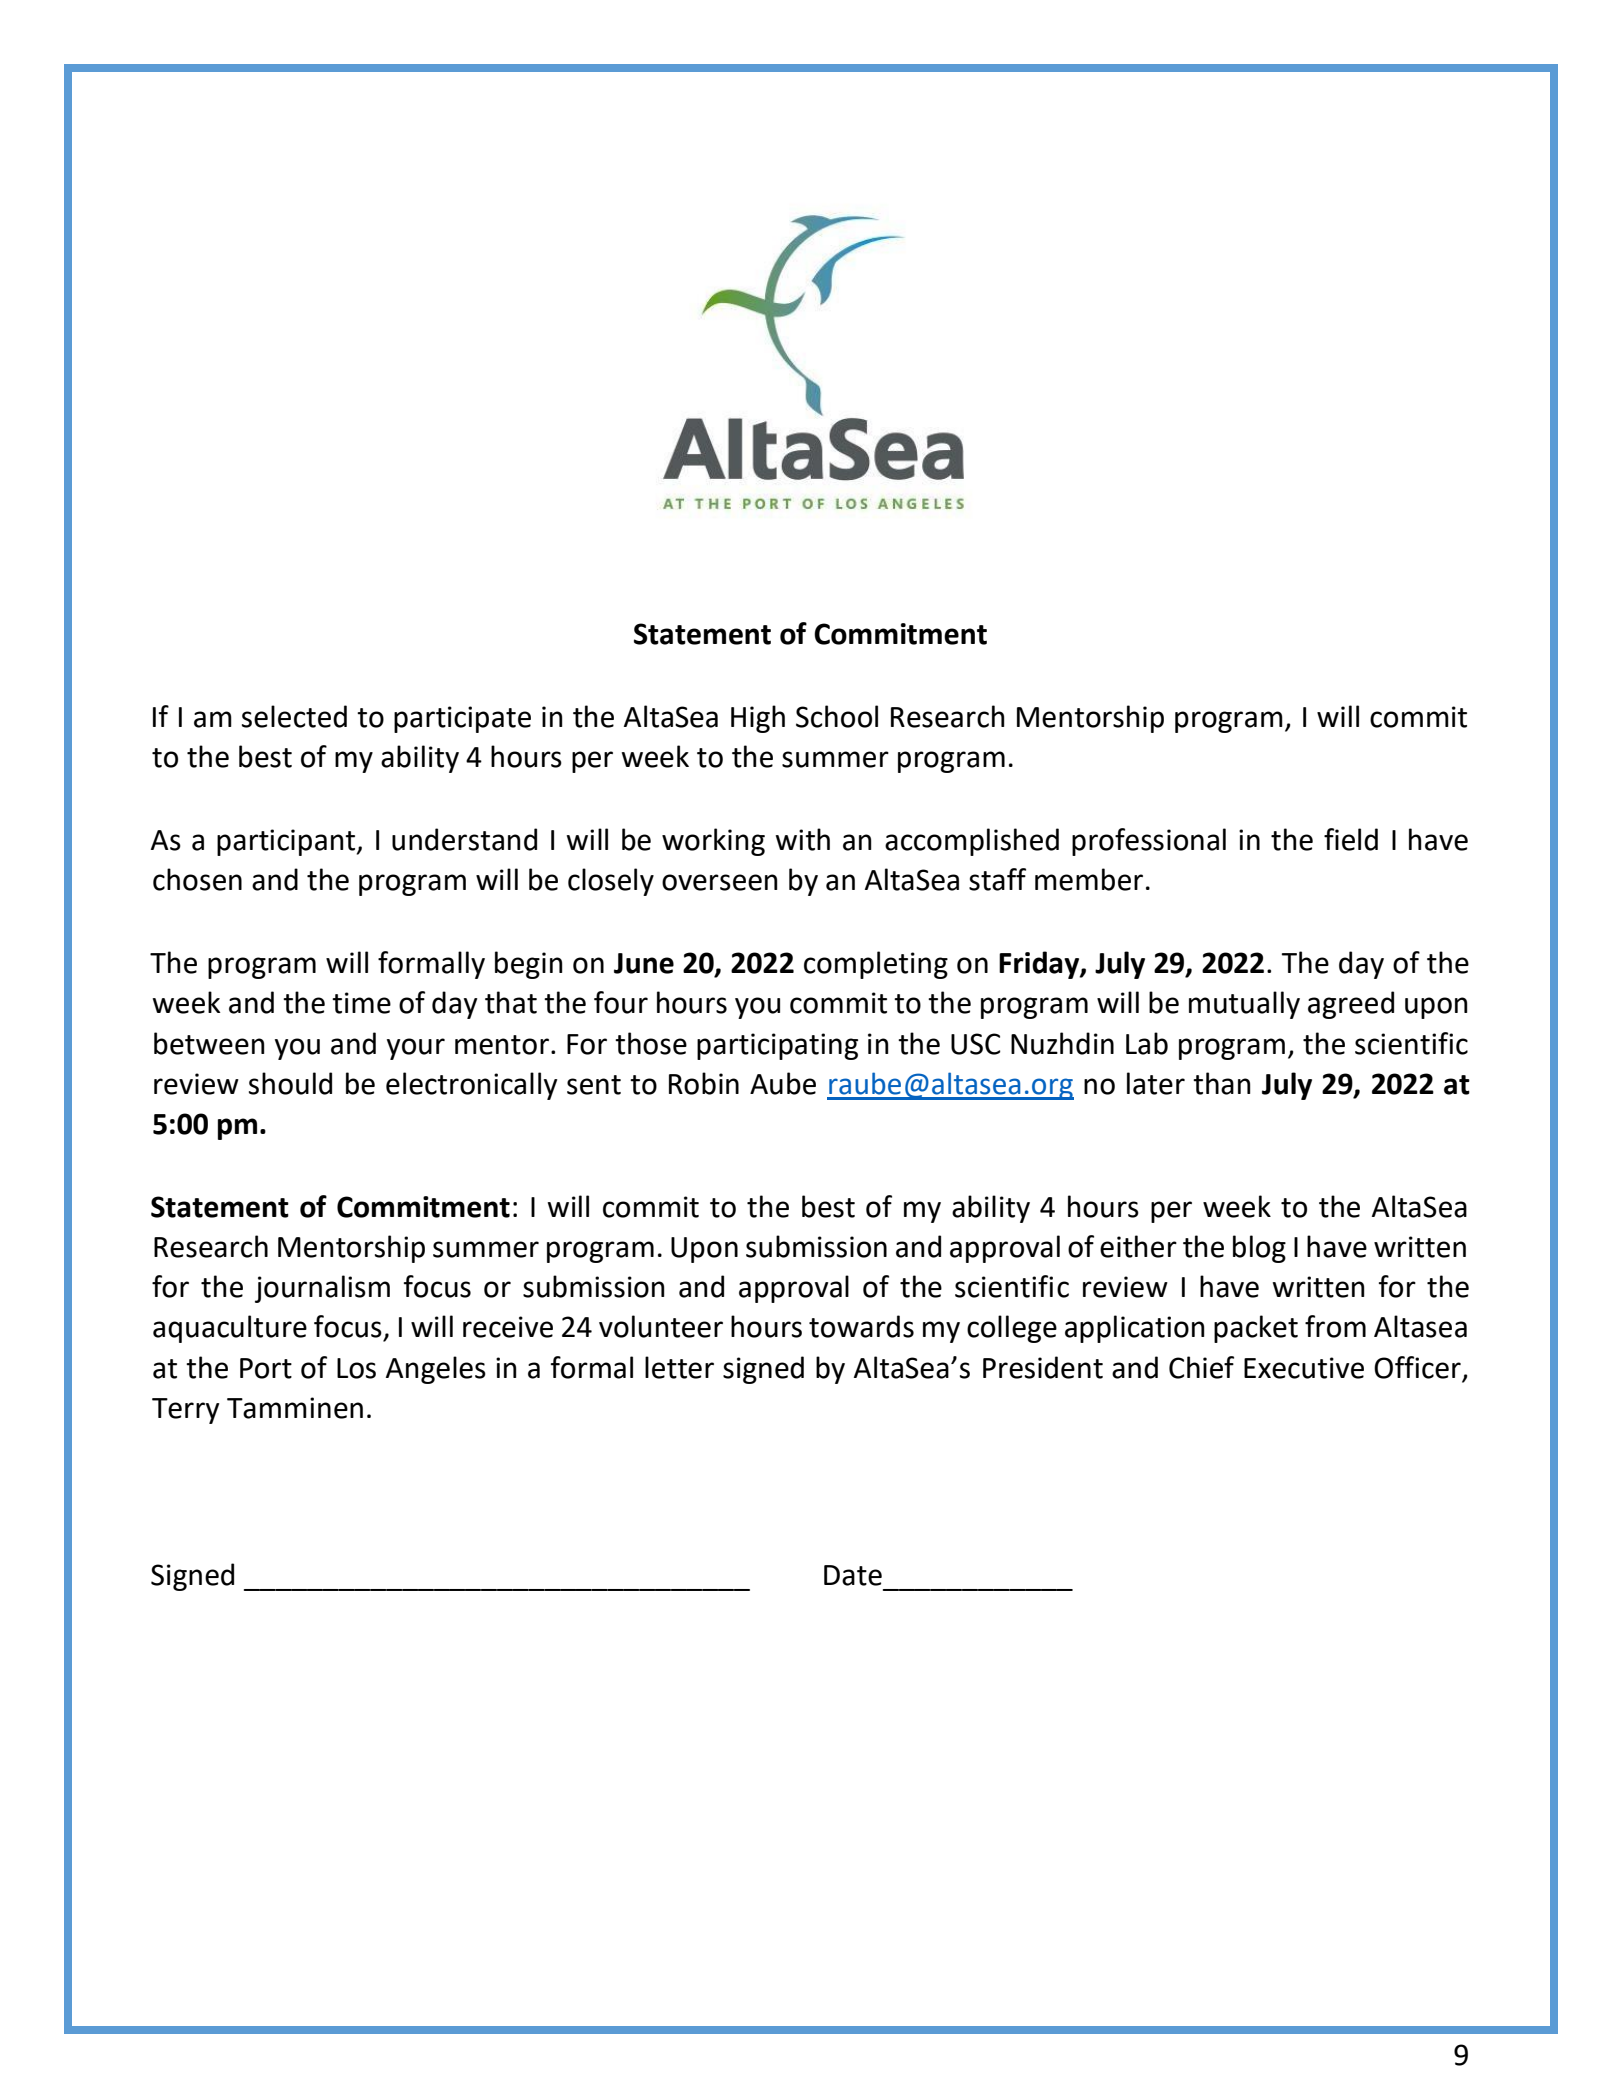 Image resolution: width=1621 pixels, height=2097 pixels. What do you see at coordinates (266, 1368) in the screenshot?
I see `Port` at bounding box center [266, 1368].
